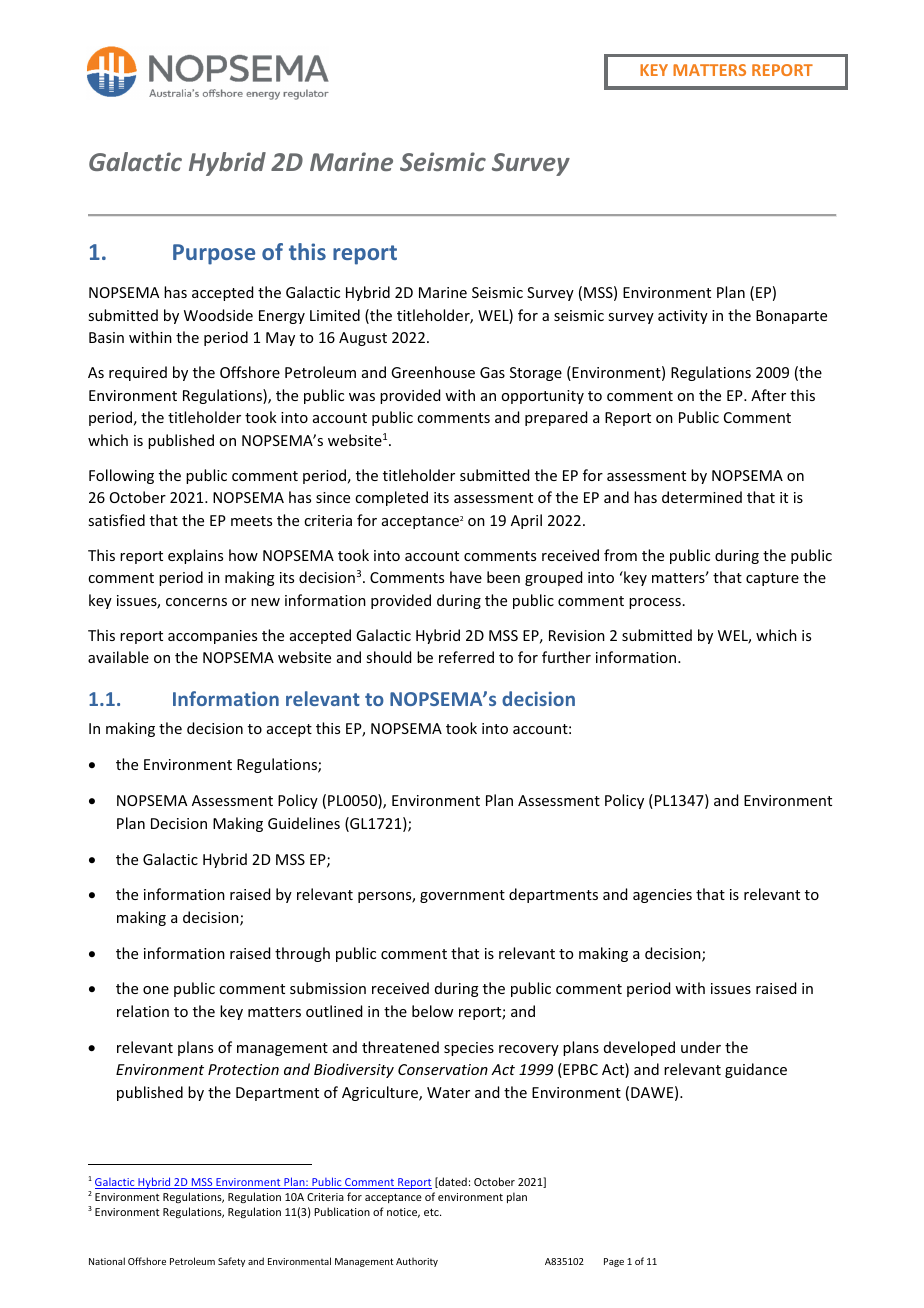 This document has width=924, height=1308. What do you see at coordinates (683, 317) in the document?
I see `activity` at bounding box center [683, 317].
